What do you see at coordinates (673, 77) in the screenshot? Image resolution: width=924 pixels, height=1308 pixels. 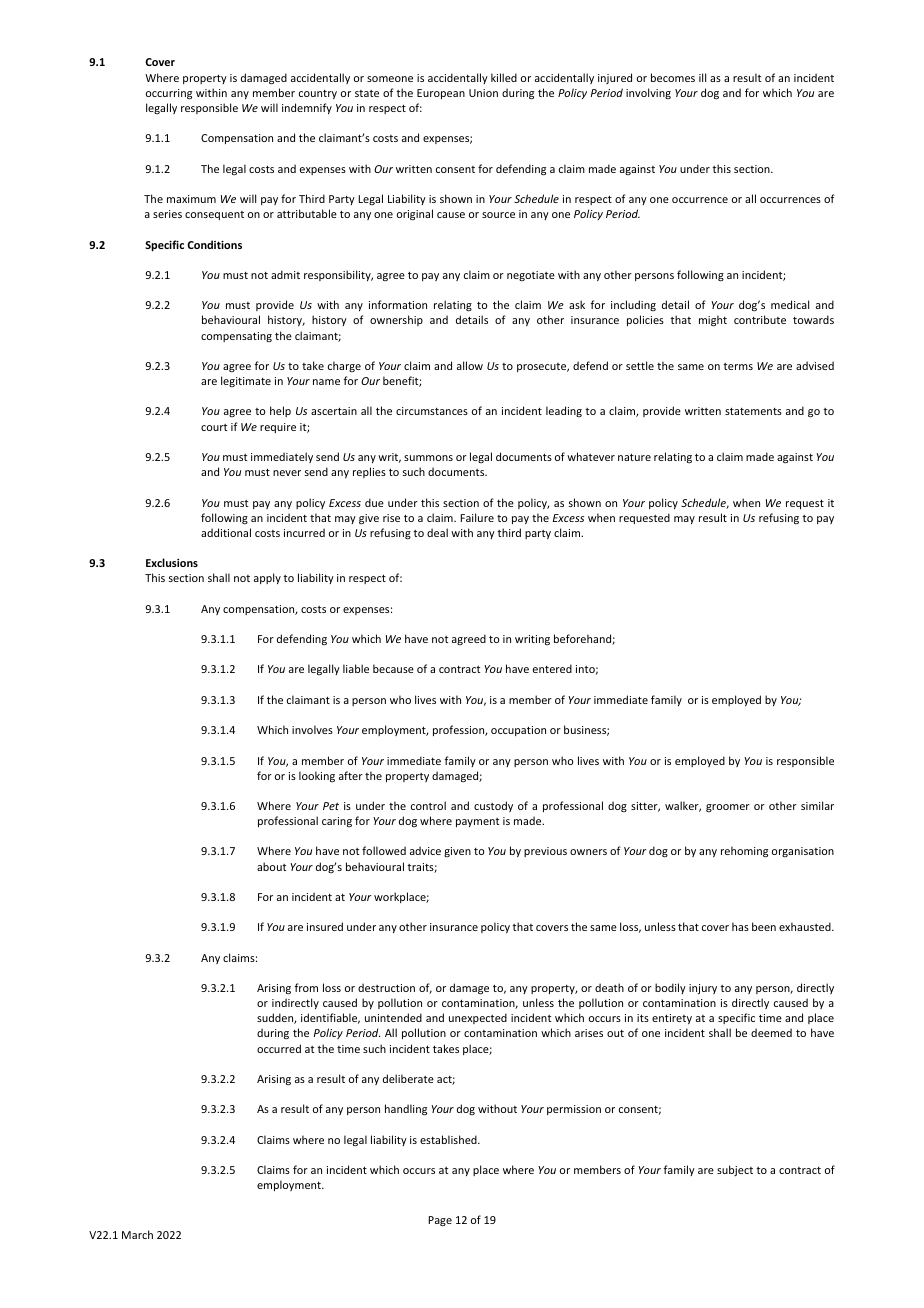 I see `becomes` at bounding box center [673, 77].
